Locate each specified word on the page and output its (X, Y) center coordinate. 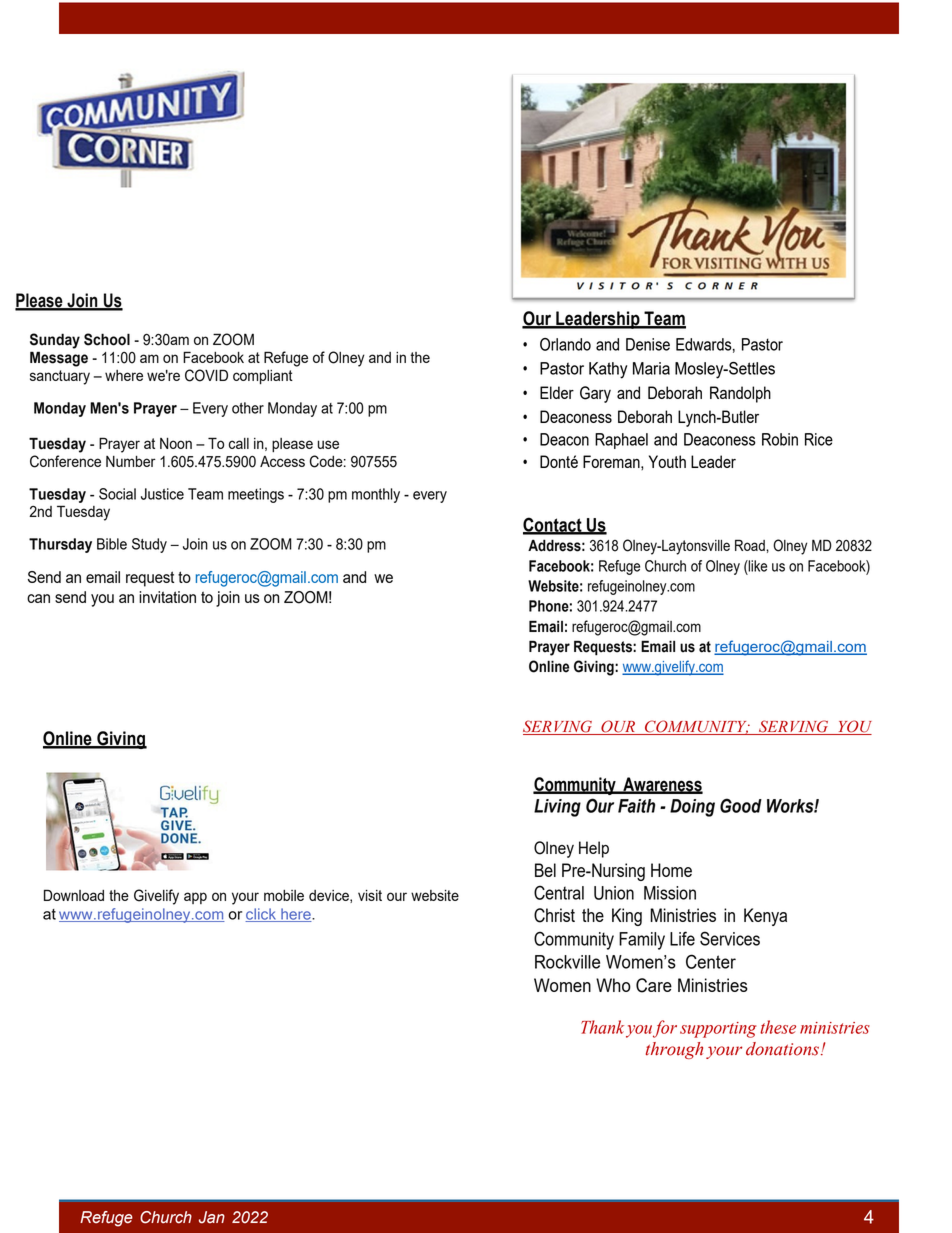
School (107, 339)
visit (370, 895)
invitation (167, 597)
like (757, 566)
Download (74, 895)
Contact (553, 525)
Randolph (740, 394)
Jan (212, 1217)
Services (730, 938)
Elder (557, 392)
